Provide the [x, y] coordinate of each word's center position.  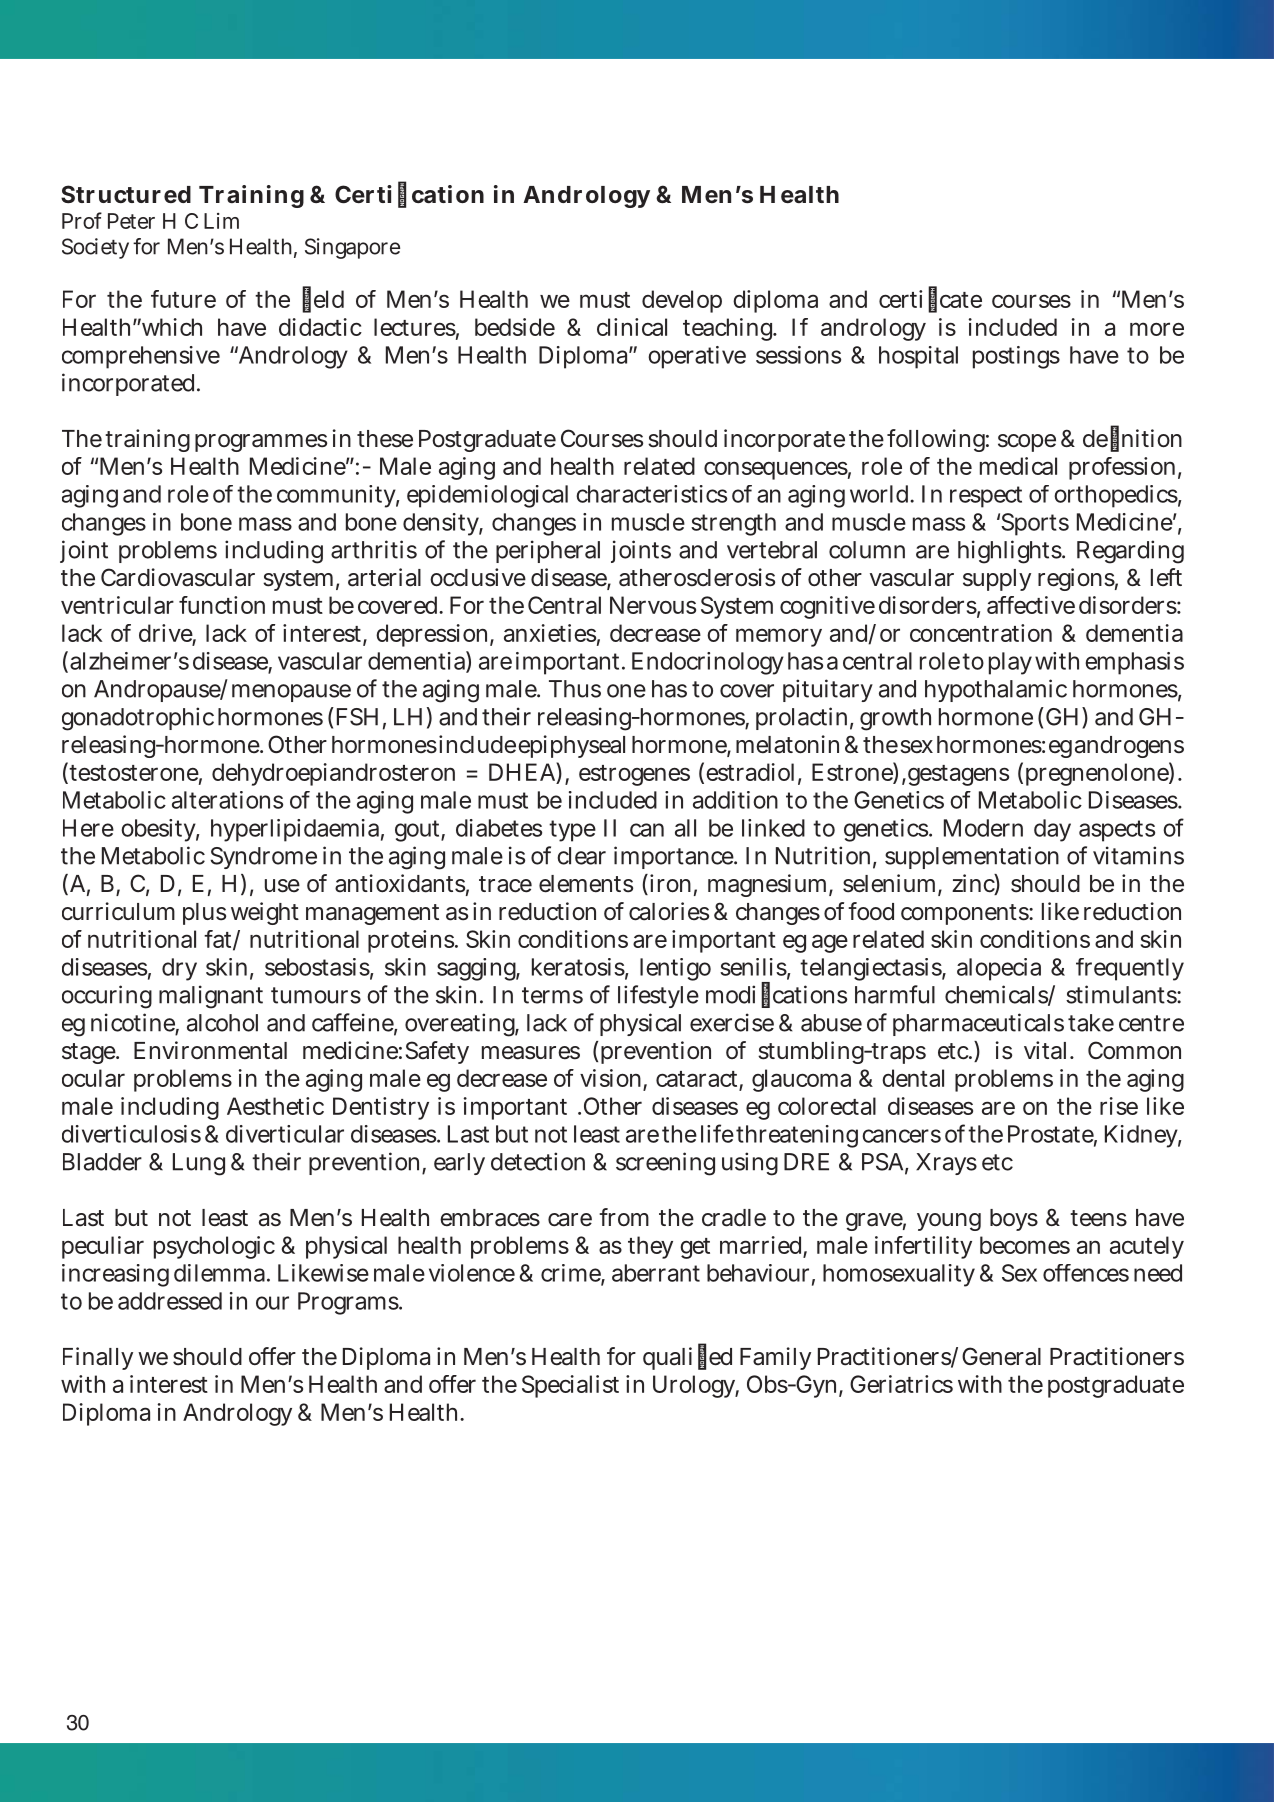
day [1052, 830]
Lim [221, 221]
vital [1047, 1050]
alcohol [222, 1023]
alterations [227, 800]
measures [531, 1053]
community [338, 496]
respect [986, 497]
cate [961, 300]
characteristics [651, 494]
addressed [170, 1301]
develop [682, 301]
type [572, 831]
